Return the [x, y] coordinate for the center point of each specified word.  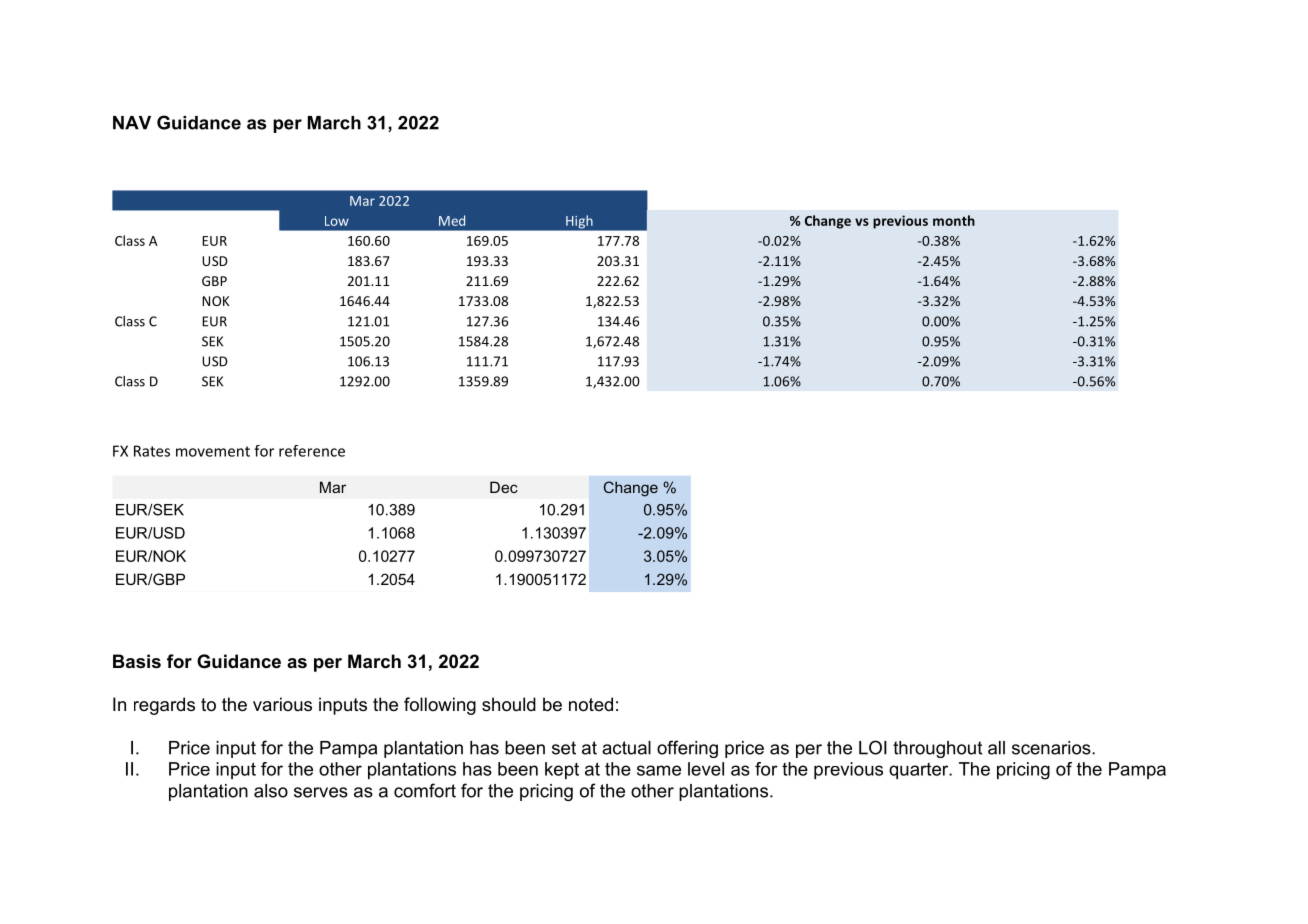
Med [452, 220]
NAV [132, 123]
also [271, 791]
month [954, 220]
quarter [920, 771]
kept [562, 770]
